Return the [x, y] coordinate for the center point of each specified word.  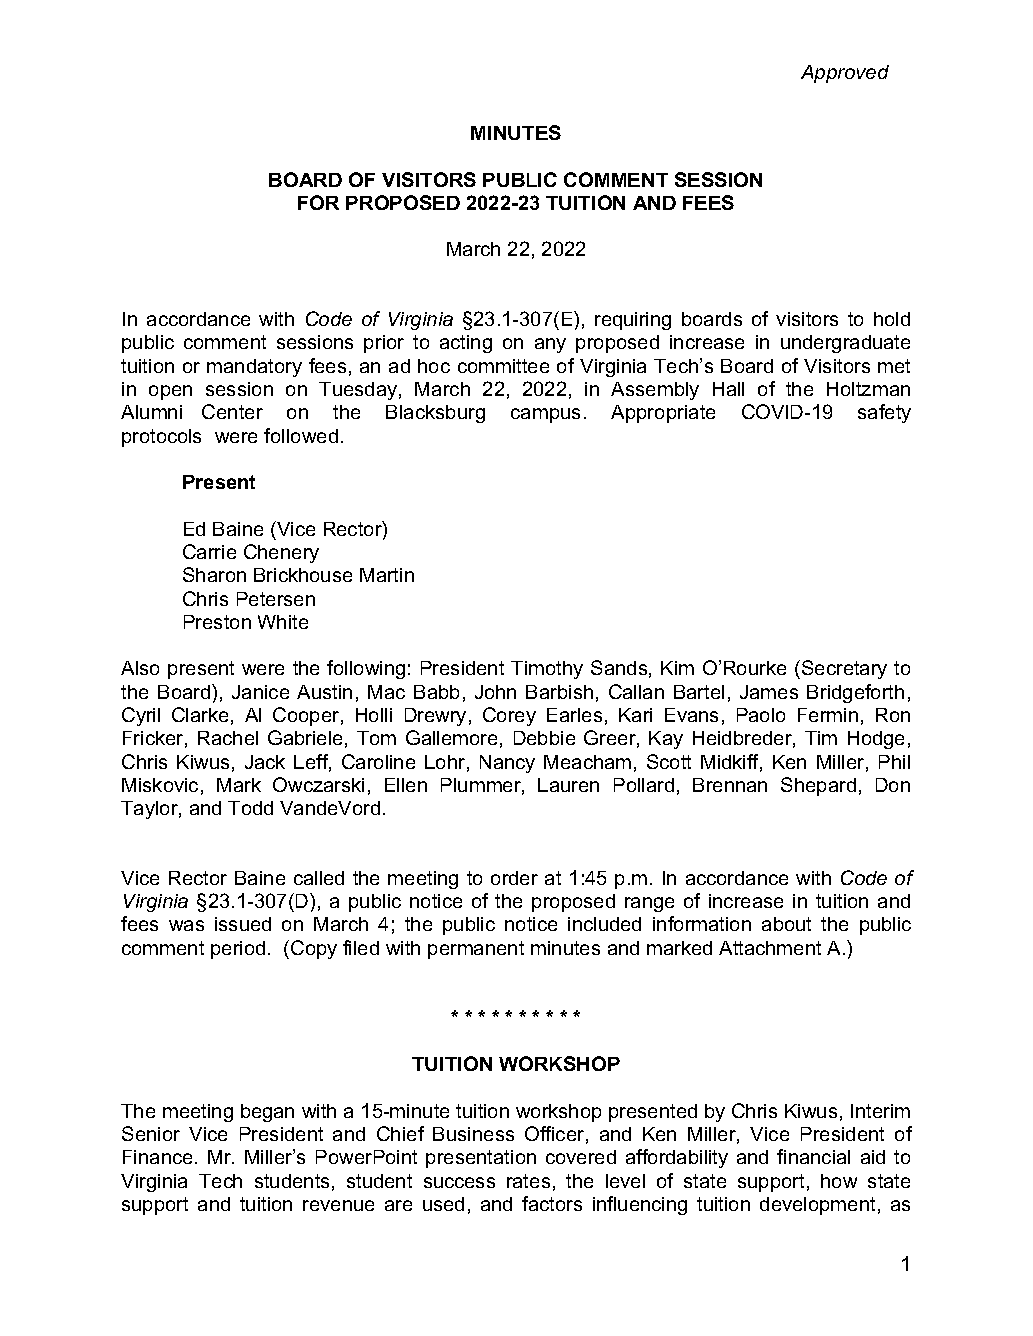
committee [503, 366]
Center [232, 411]
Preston [217, 622]
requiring [633, 321]
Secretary [844, 669]
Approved [845, 74]
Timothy [547, 670]
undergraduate [845, 344]
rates [528, 1181]
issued [243, 924]
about [786, 924]
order [514, 878]
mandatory [254, 368]
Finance [157, 1157]
